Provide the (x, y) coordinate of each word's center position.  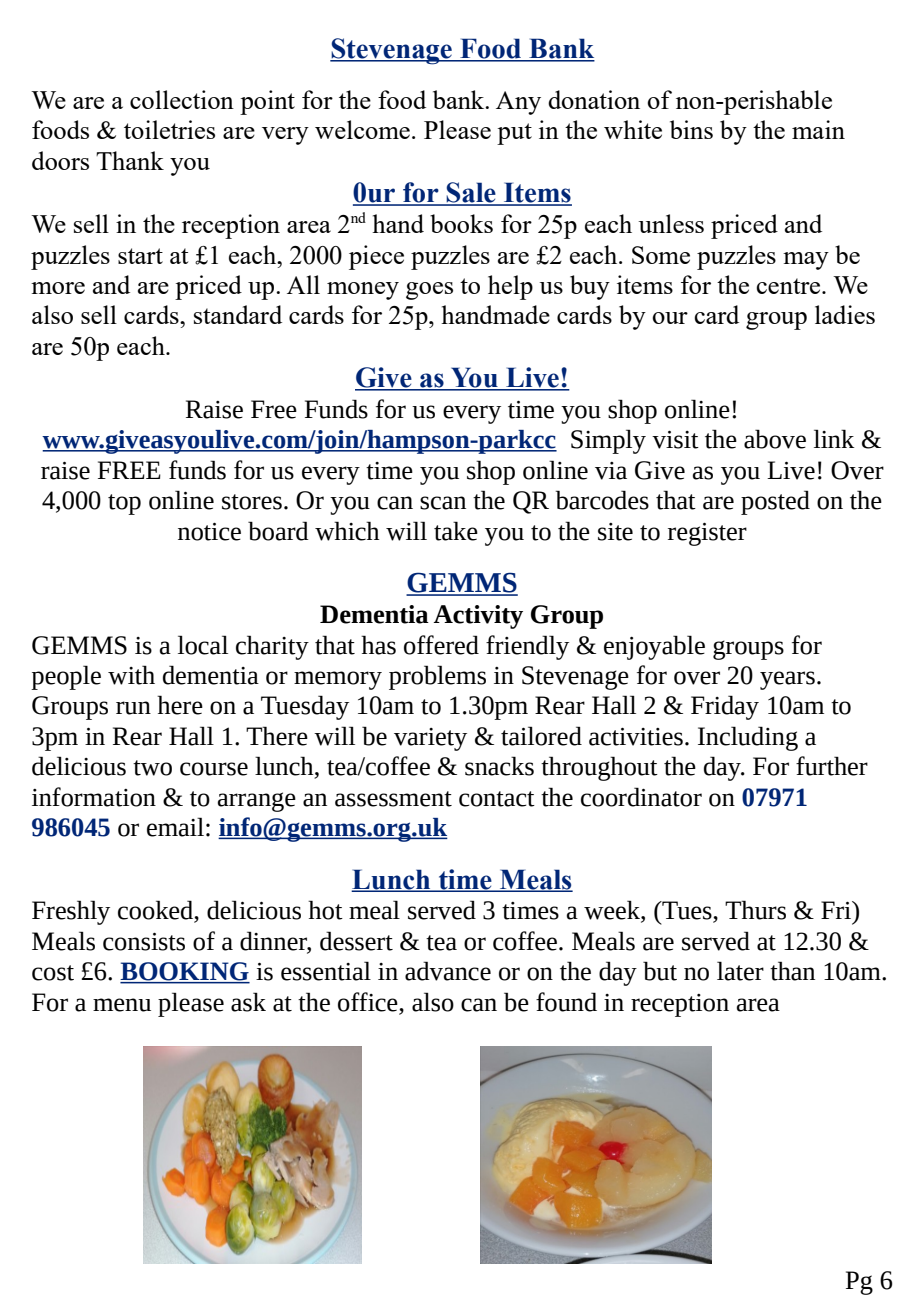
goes (429, 291)
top (124, 504)
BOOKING (185, 972)
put (514, 134)
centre (789, 286)
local (203, 645)
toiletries (169, 129)
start (140, 256)
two (152, 768)
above (775, 439)
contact (497, 799)
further (832, 766)
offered (441, 645)
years (787, 680)
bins (691, 129)
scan (443, 503)
